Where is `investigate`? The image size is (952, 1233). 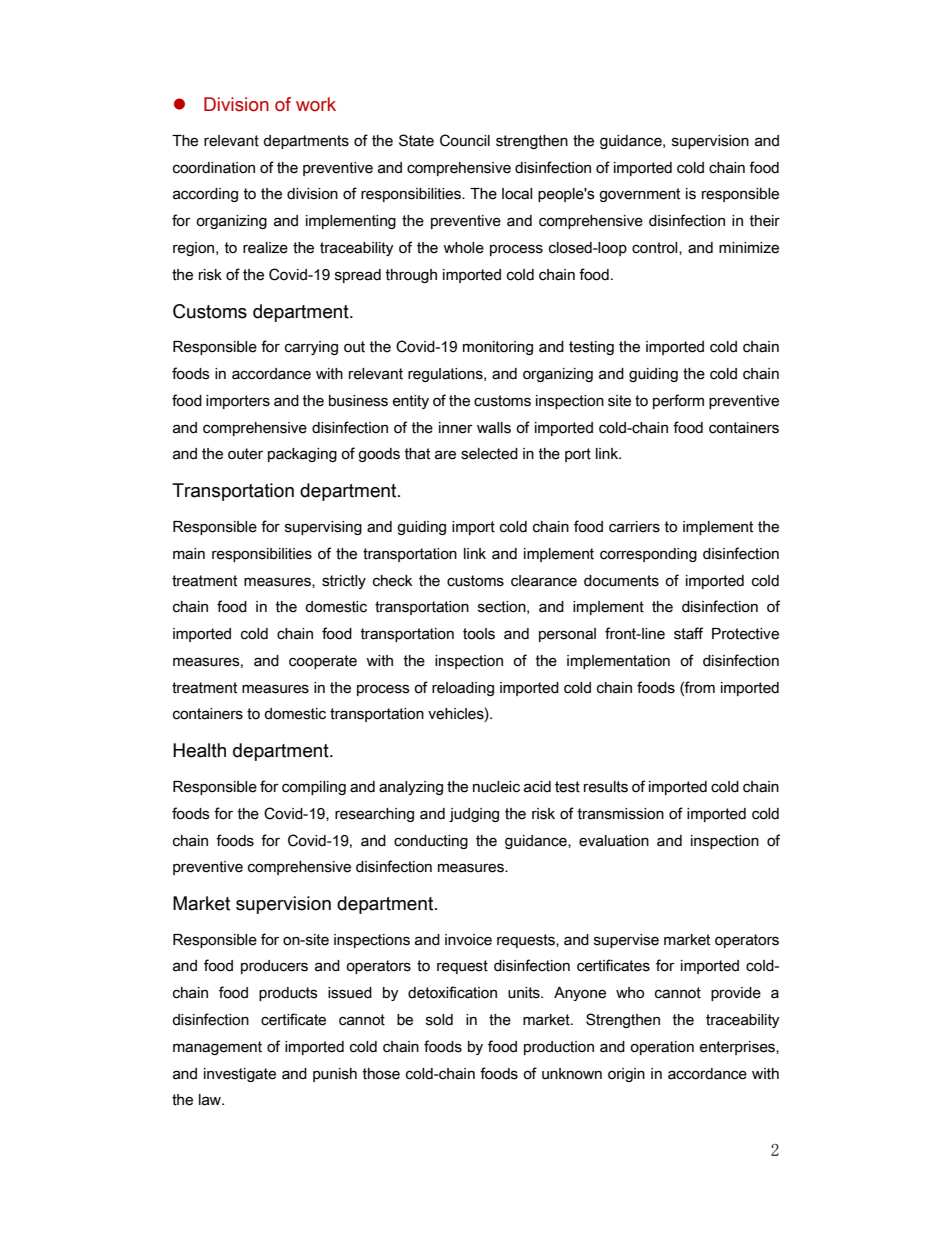 investigate is located at coordinates (240, 1075).
